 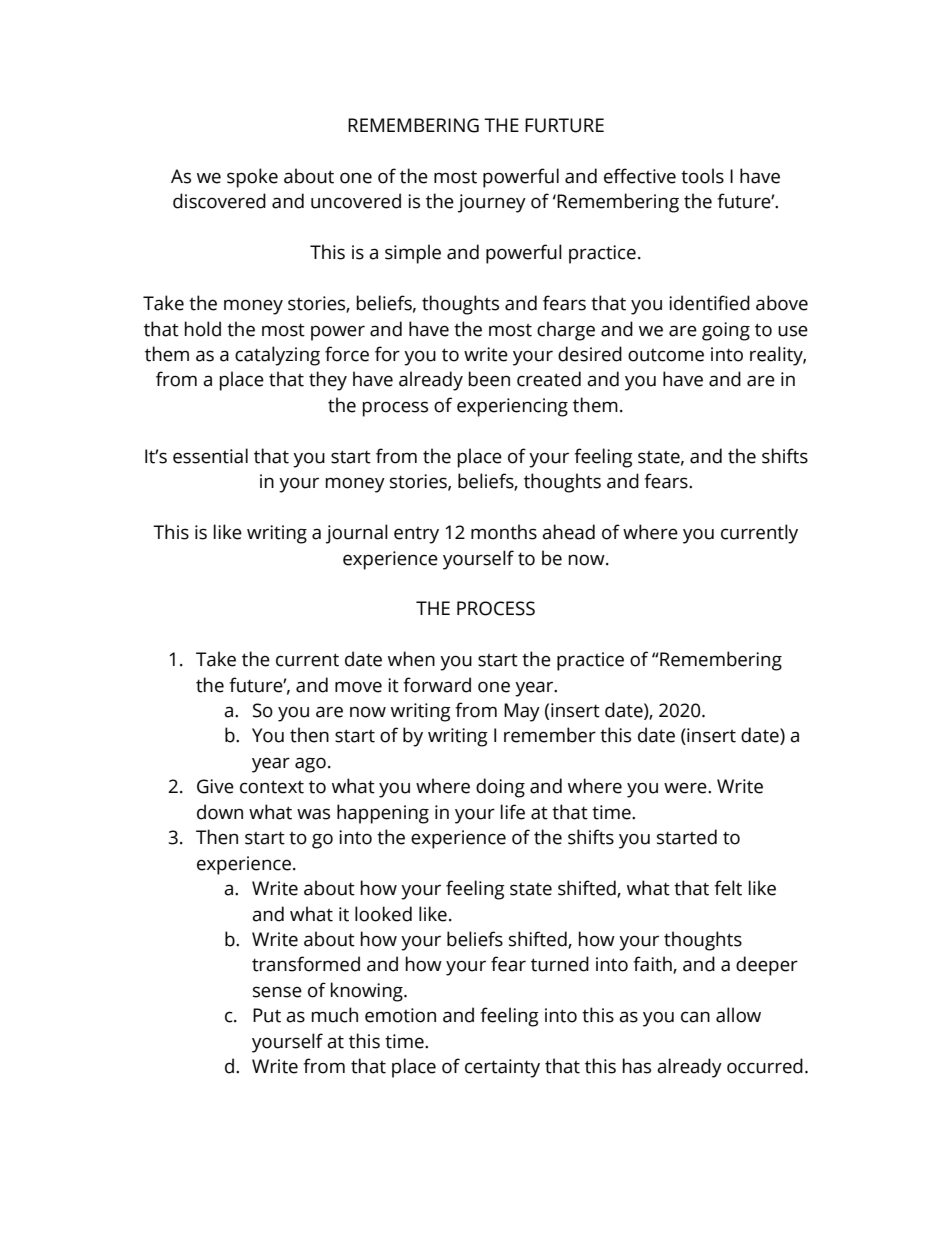 What do you see at coordinates (702, 176) in the screenshot?
I see `tools` at bounding box center [702, 176].
